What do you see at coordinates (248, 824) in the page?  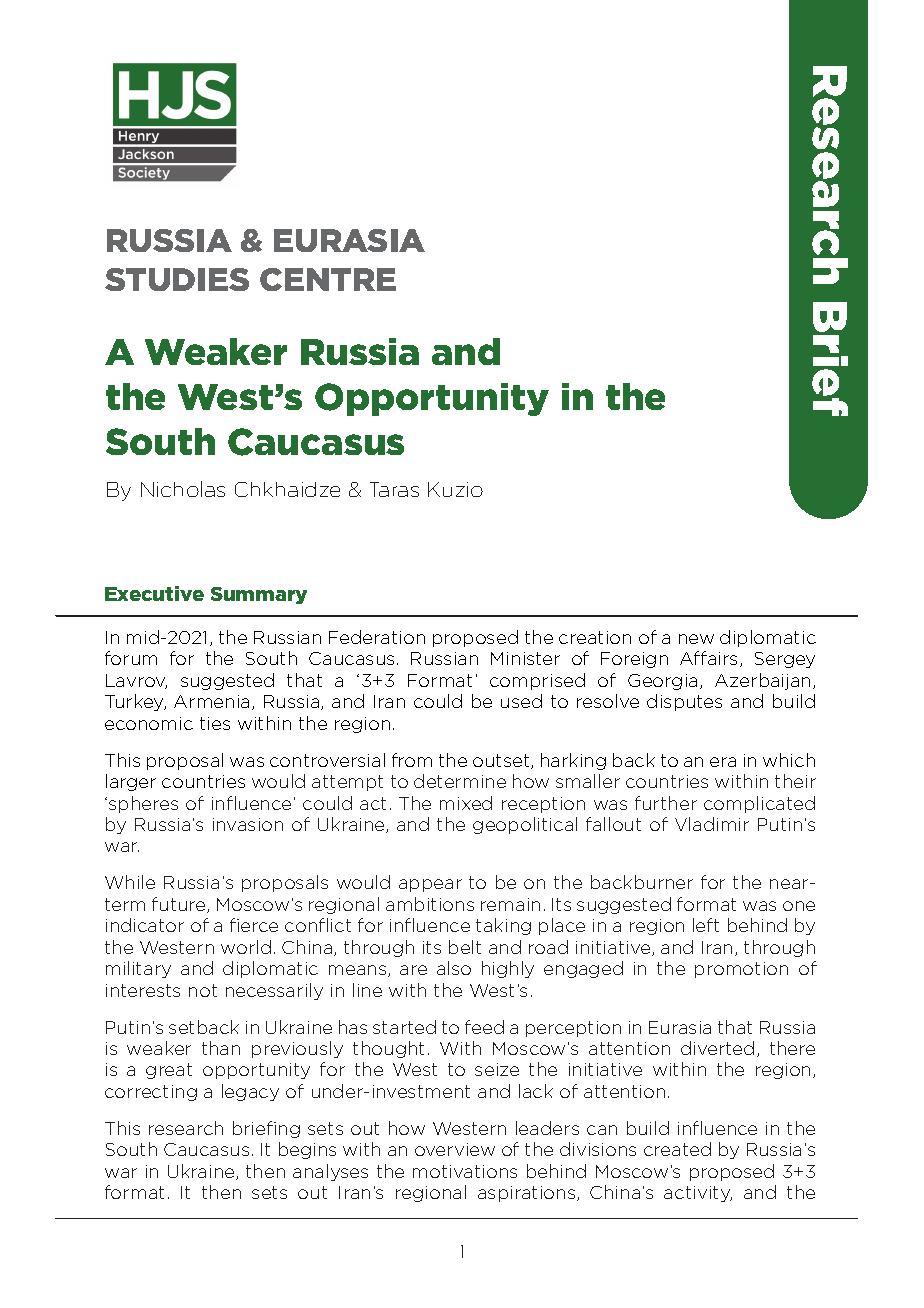 I see `invasion` at bounding box center [248, 824].
